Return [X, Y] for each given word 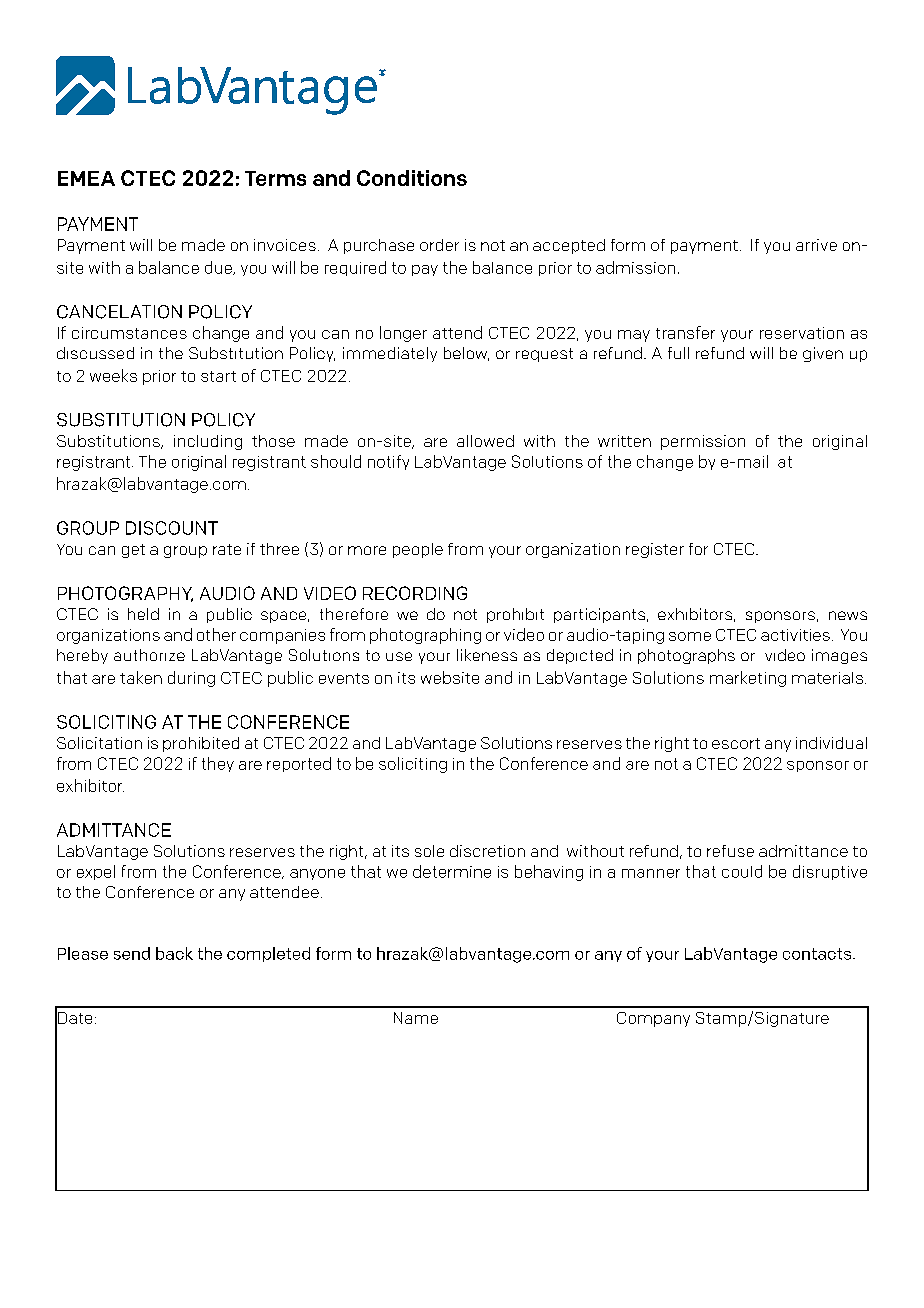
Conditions [412, 178]
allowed [485, 441]
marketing [748, 679]
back [174, 953]
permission [703, 442]
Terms [275, 178]
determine [452, 871]
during [191, 679]
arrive [816, 245]
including [208, 442]
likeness [487, 655]
